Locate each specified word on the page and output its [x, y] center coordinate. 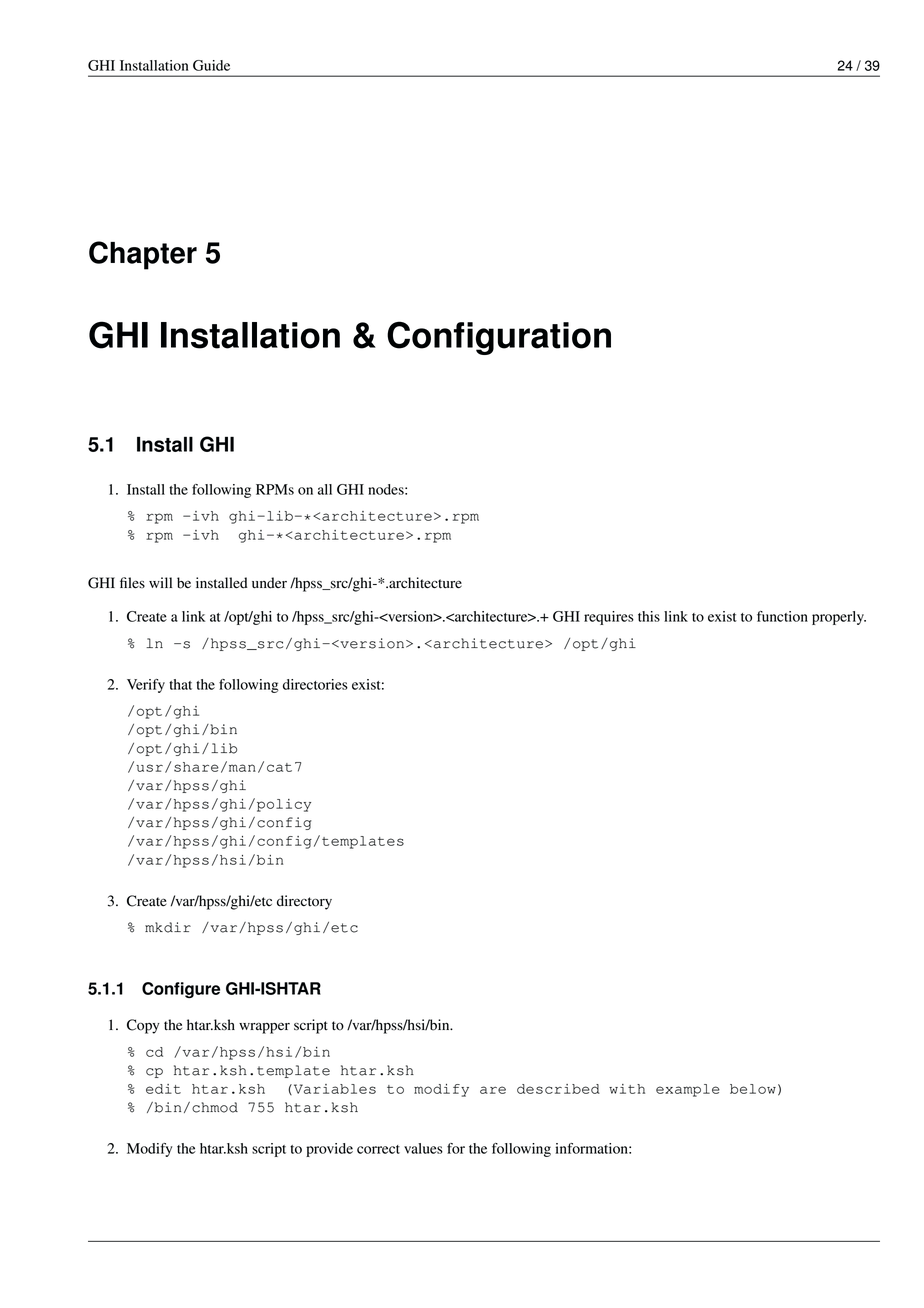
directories [315, 684]
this [649, 616]
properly [839, 618]
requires [609, 618]
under [269, 583]
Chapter [143, 255]
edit [163, 1089]
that [180, 684]
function [782, 616]
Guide [211, 65]
